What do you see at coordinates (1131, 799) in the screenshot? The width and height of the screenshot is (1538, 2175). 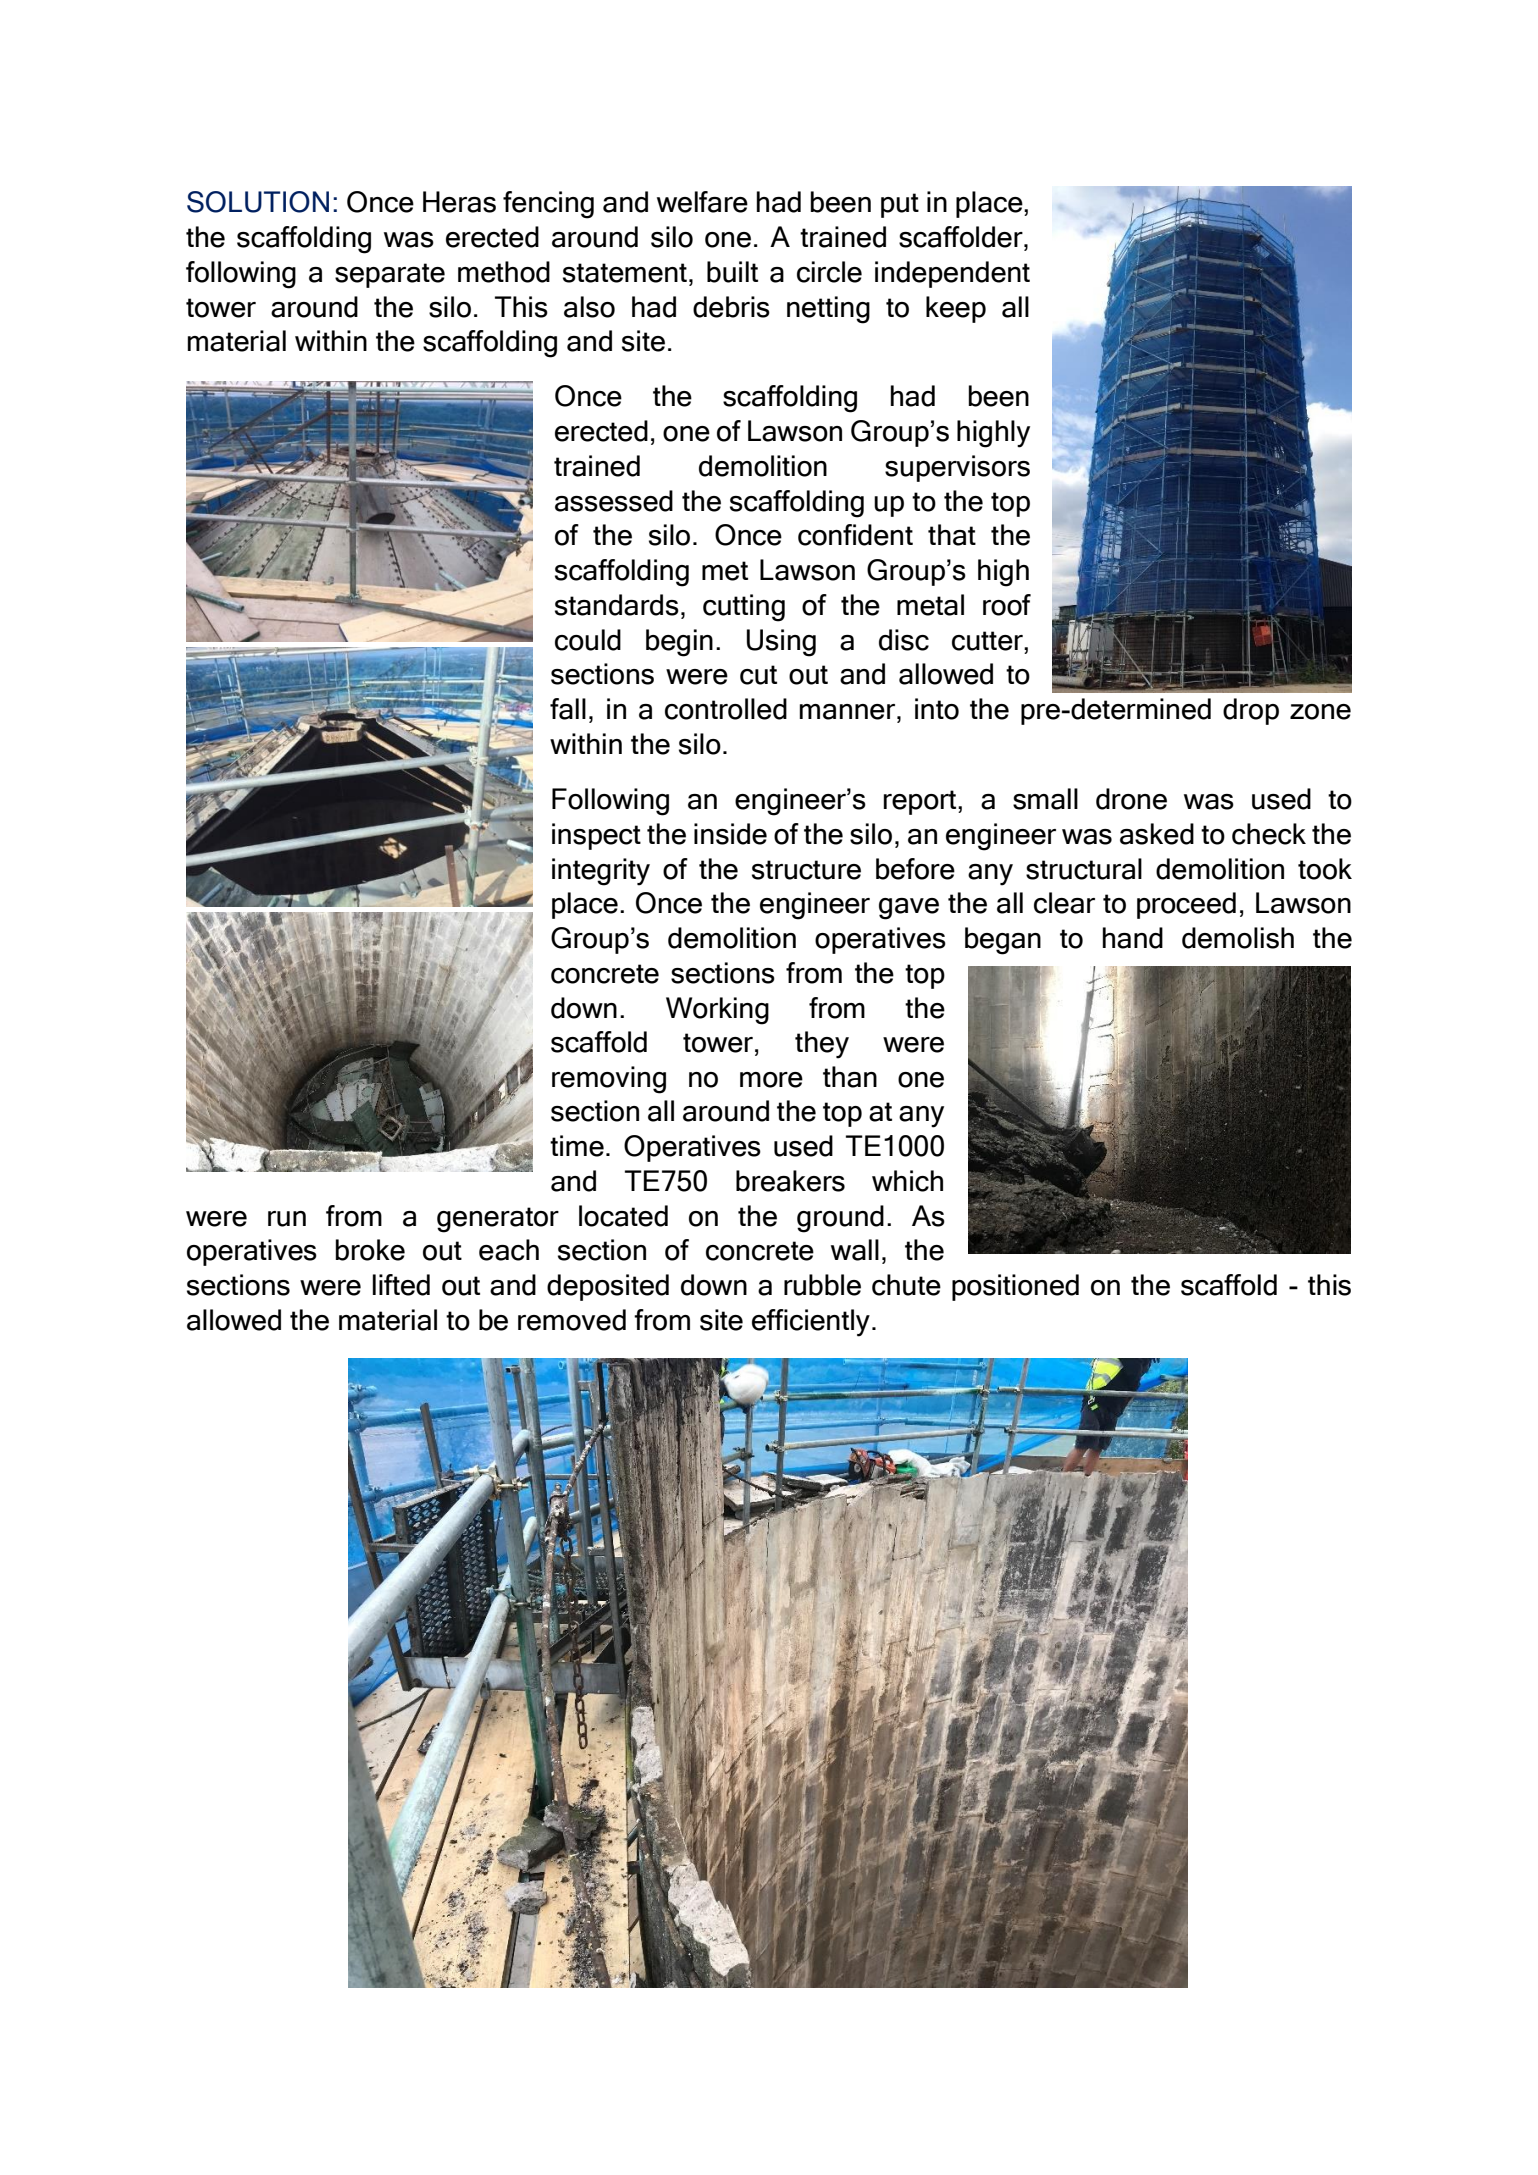 I see `drone` at bounding box center [1131, 799].
